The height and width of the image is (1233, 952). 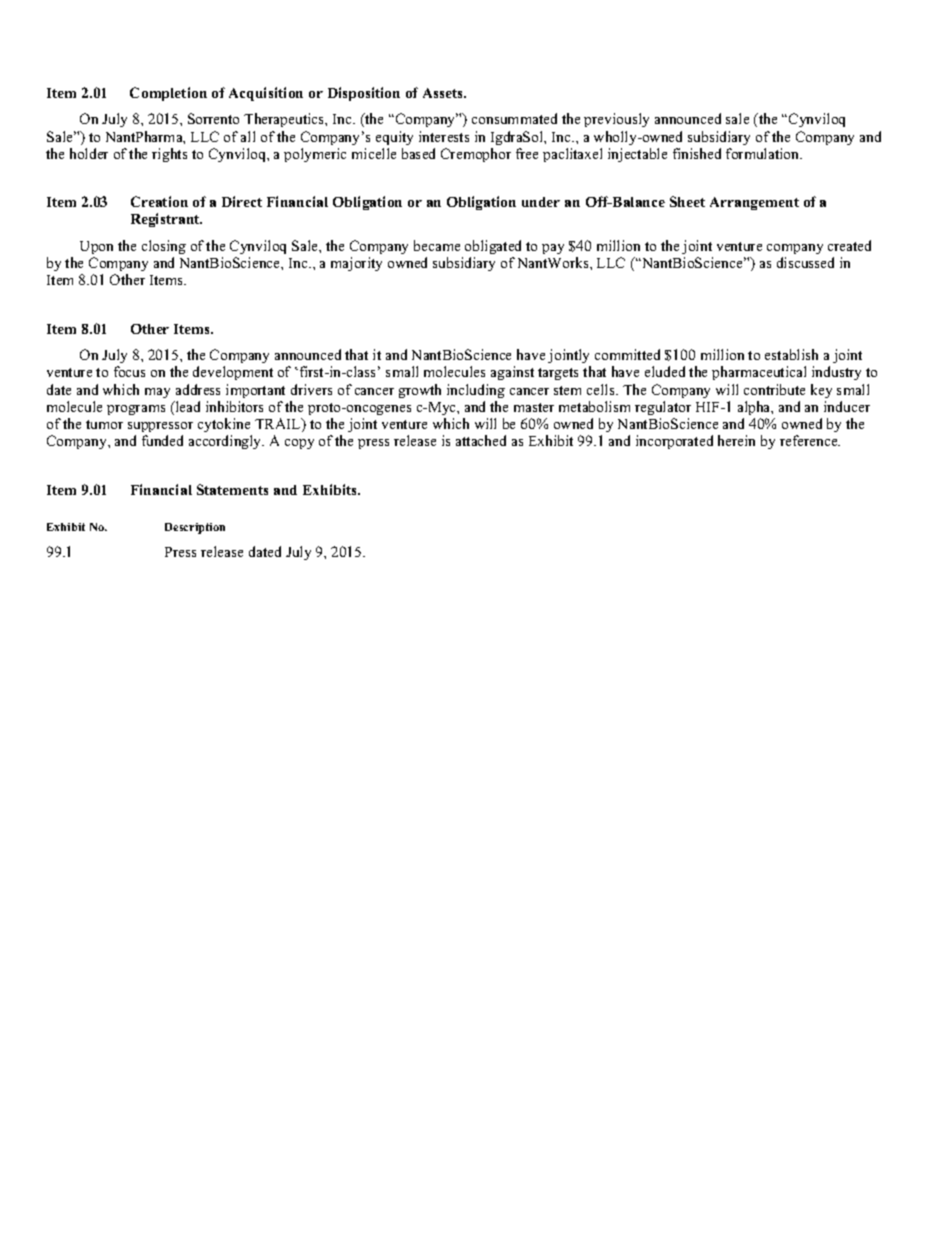 I want to click on closing, so click(x=164, y=247).
